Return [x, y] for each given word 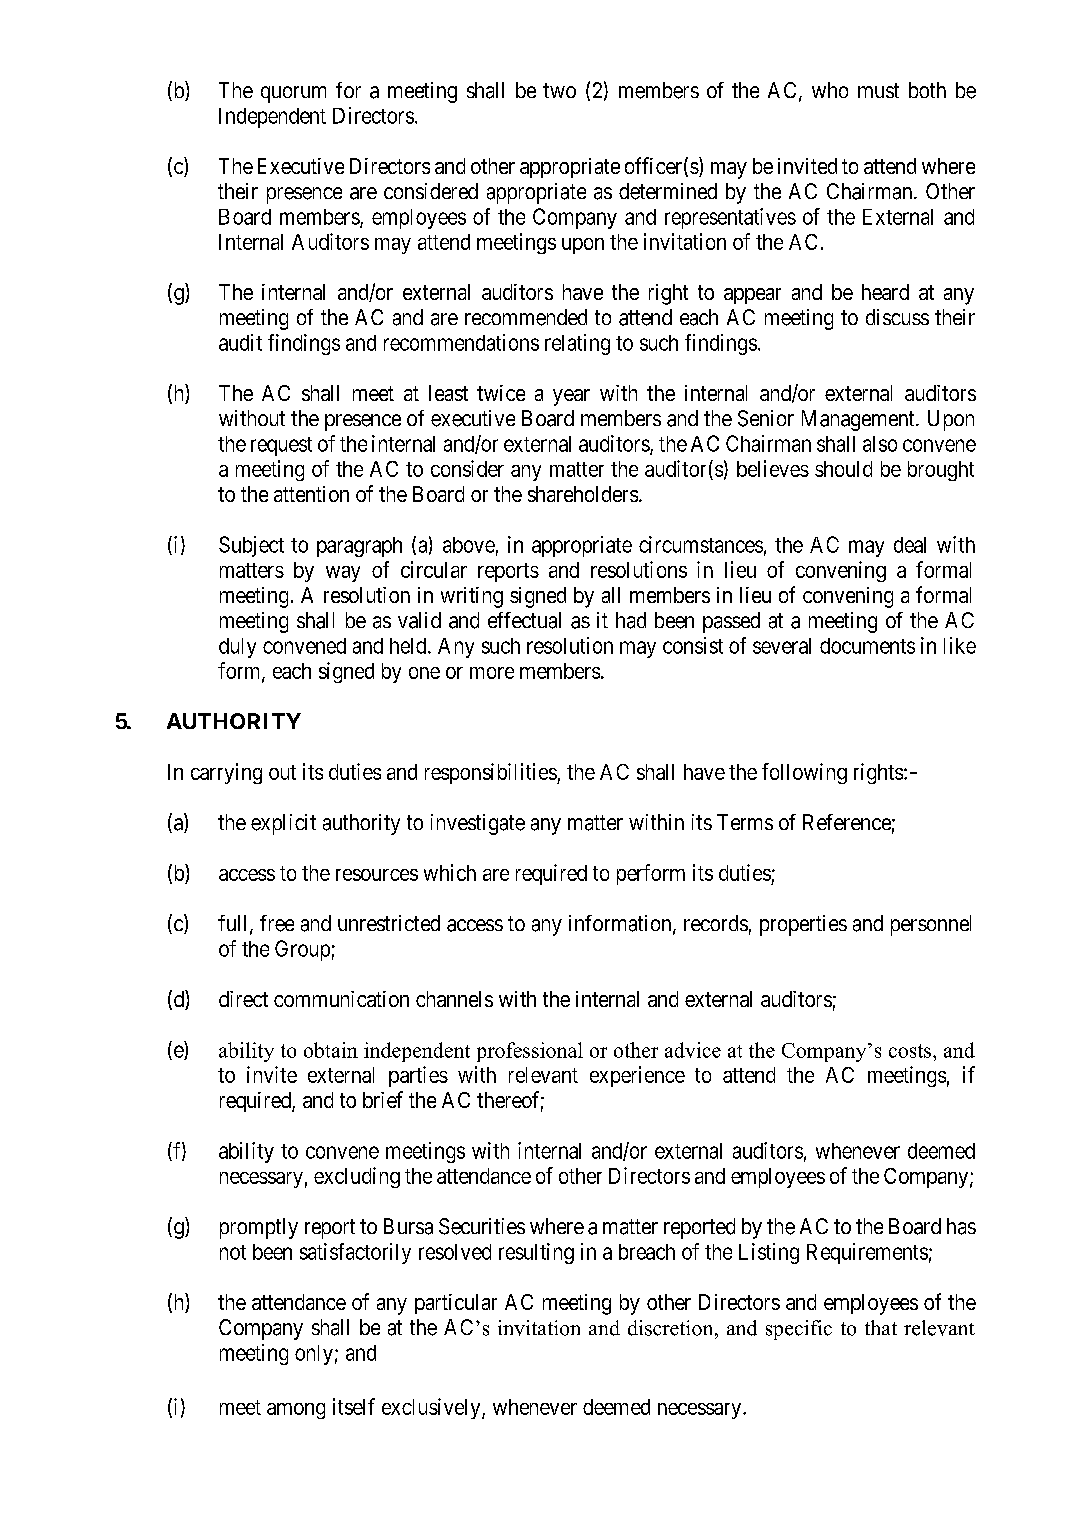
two [559, 90]
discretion [672, 1328]
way [343, 574]
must [878, 90]
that [881, 1327]
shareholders [583, 494]
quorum [293, 94]
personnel [931, 925]
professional [530, 1052]
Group [302, 950]
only [314, 1355]
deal [910, 545]
